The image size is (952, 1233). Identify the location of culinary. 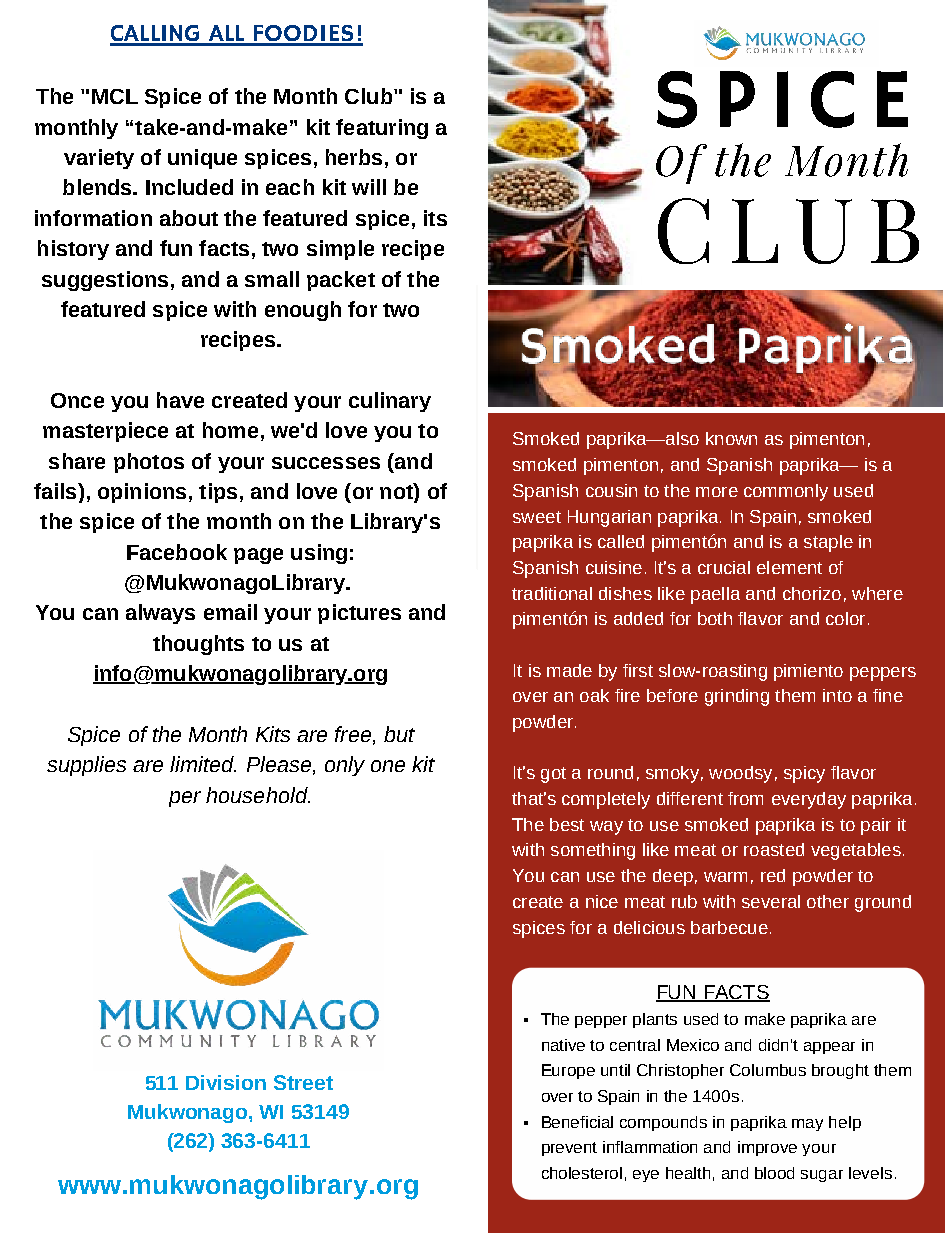
(390, 402).
